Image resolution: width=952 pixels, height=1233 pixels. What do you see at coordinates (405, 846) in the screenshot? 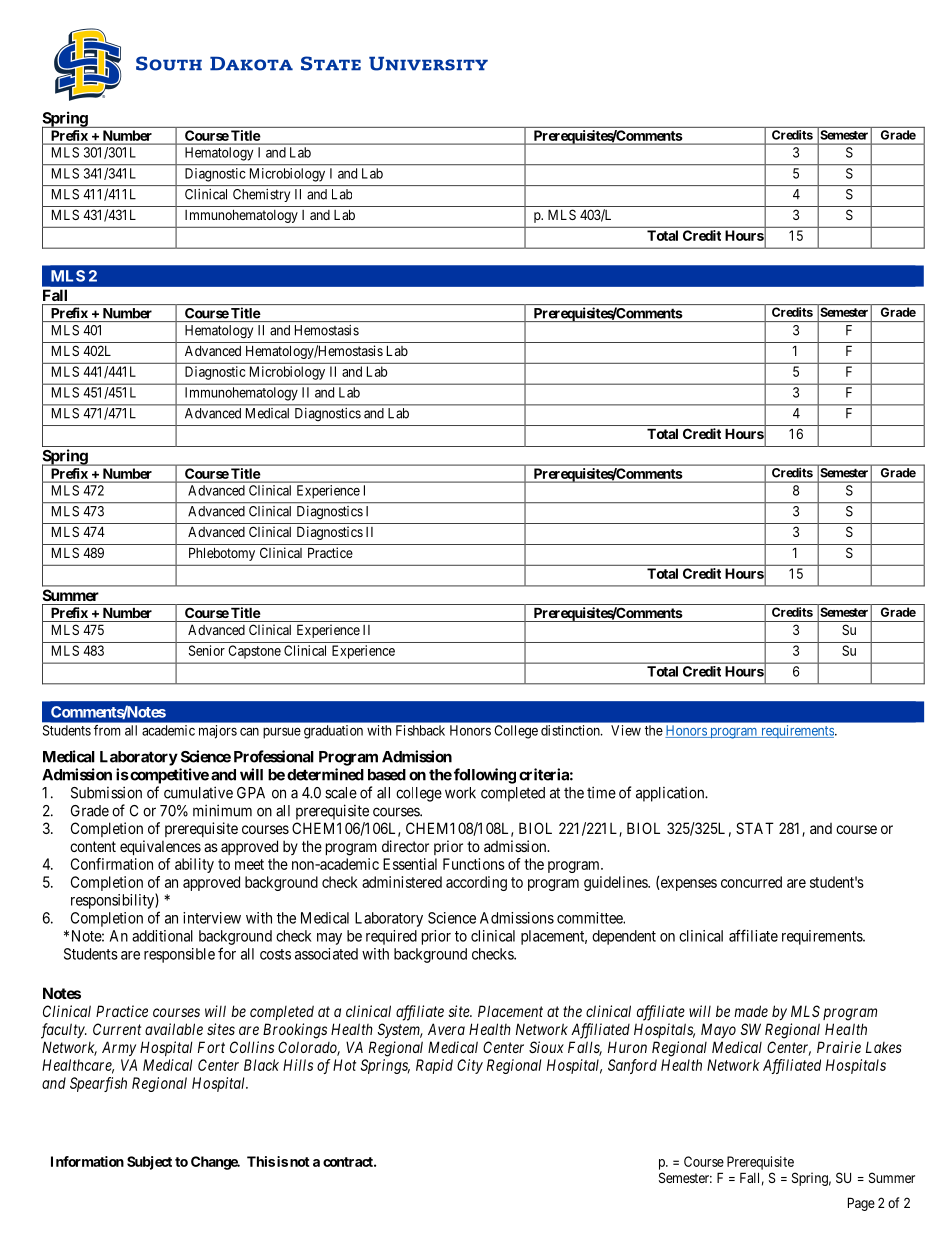
I see `director` at bounding box center [405, 846].
